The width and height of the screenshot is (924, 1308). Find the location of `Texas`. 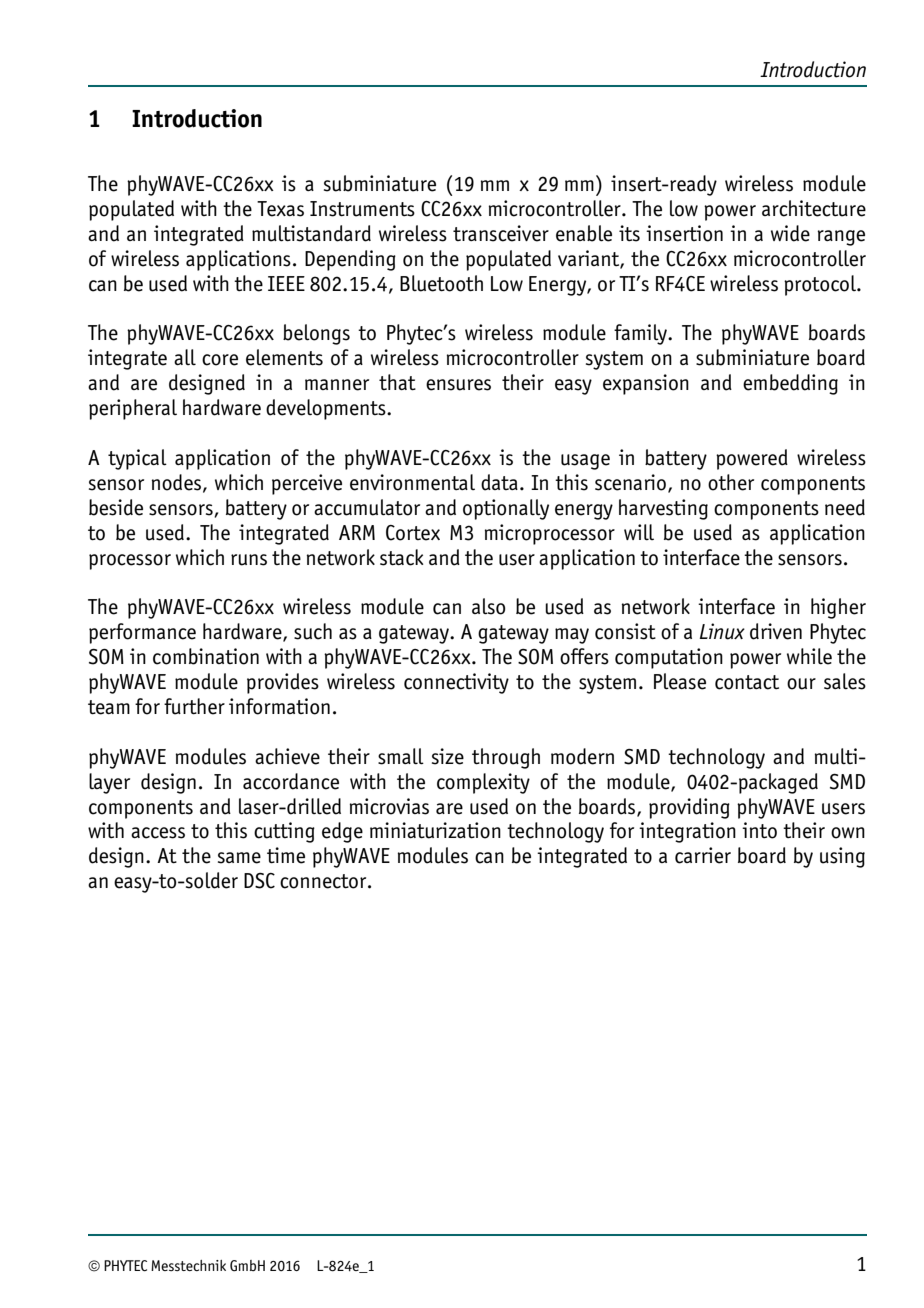

Texas is located at coordinates (280, 209).
